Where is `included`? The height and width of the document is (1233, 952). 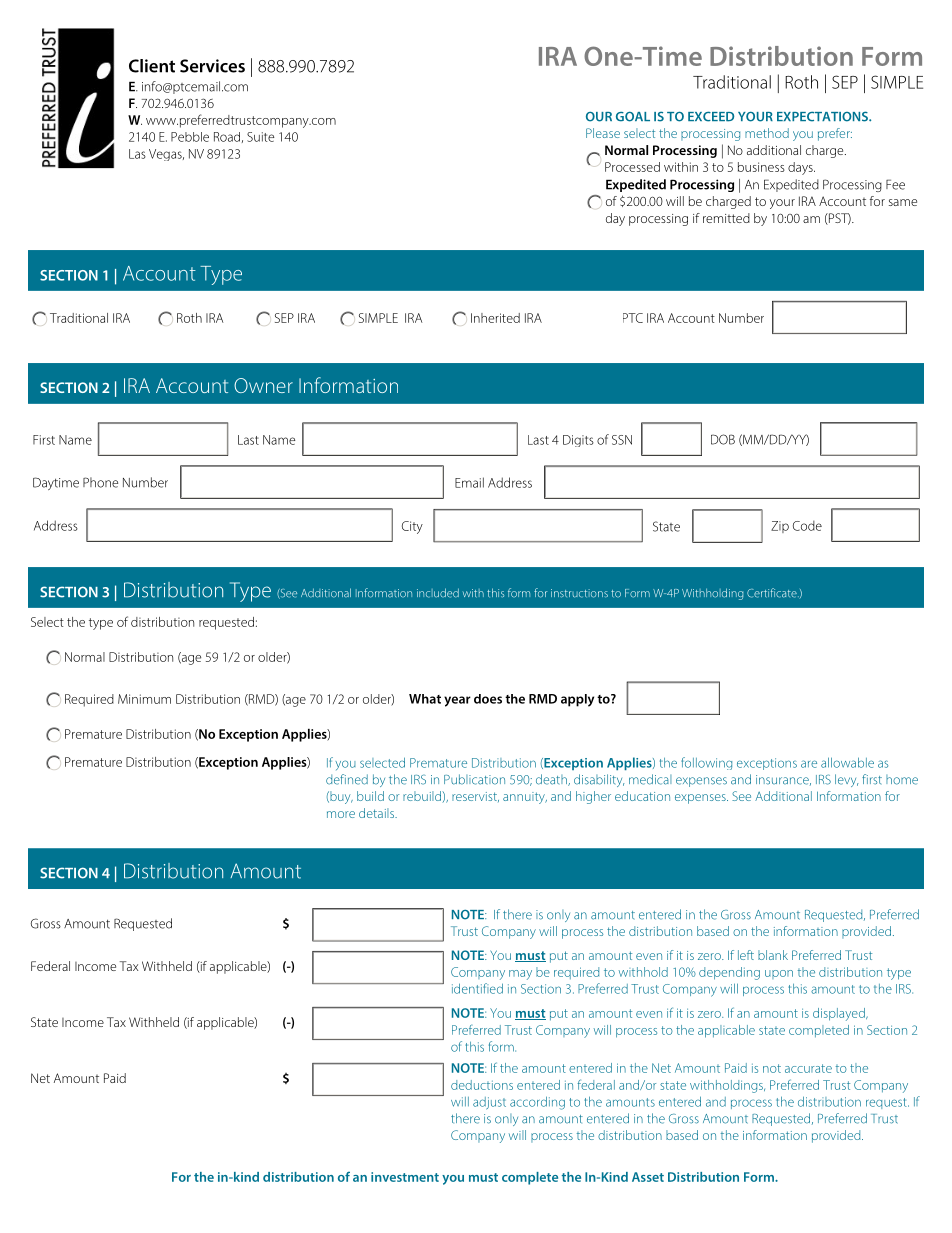
included is located at coordinates (438, 593).
